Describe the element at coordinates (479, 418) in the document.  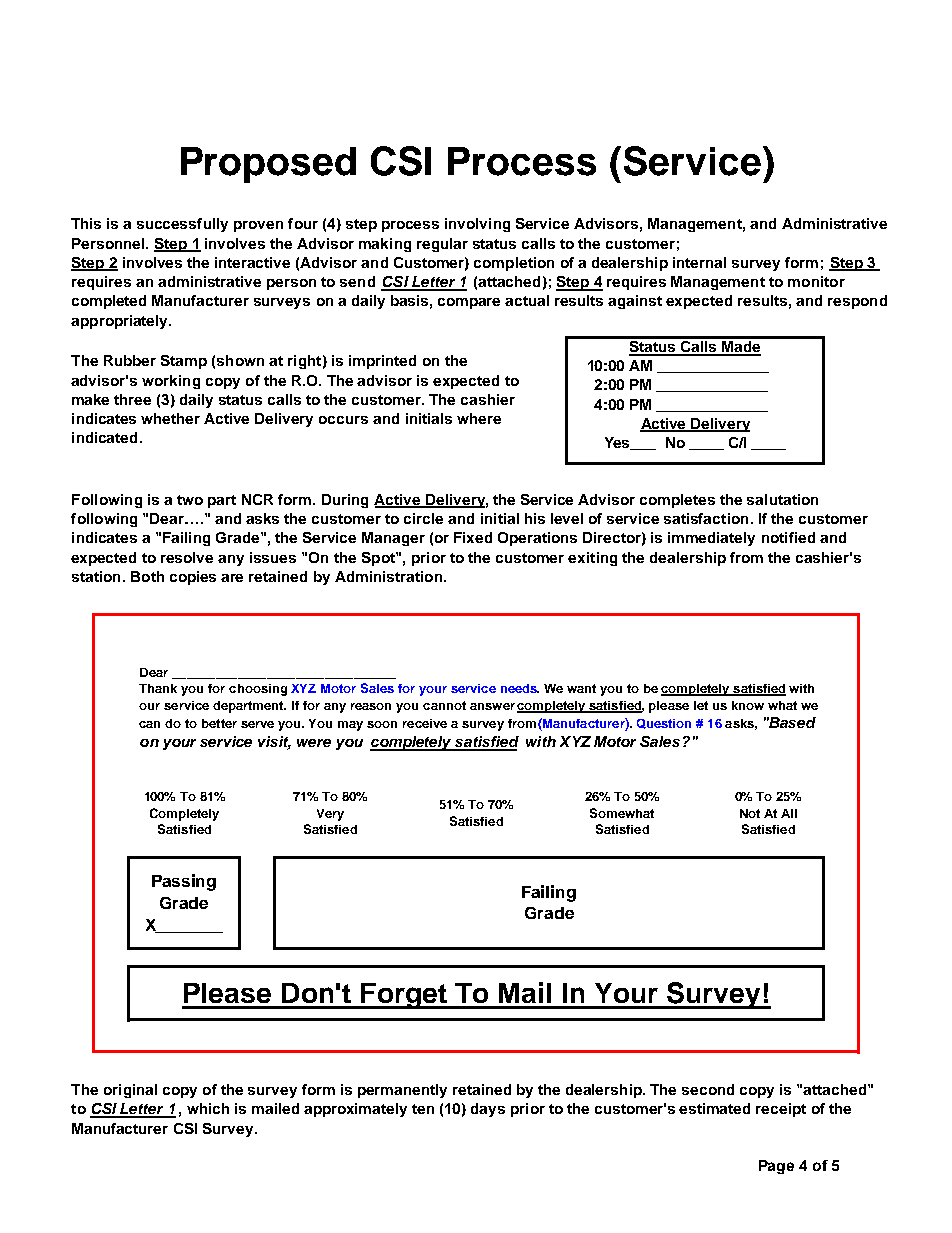
I see `where` at that location.
